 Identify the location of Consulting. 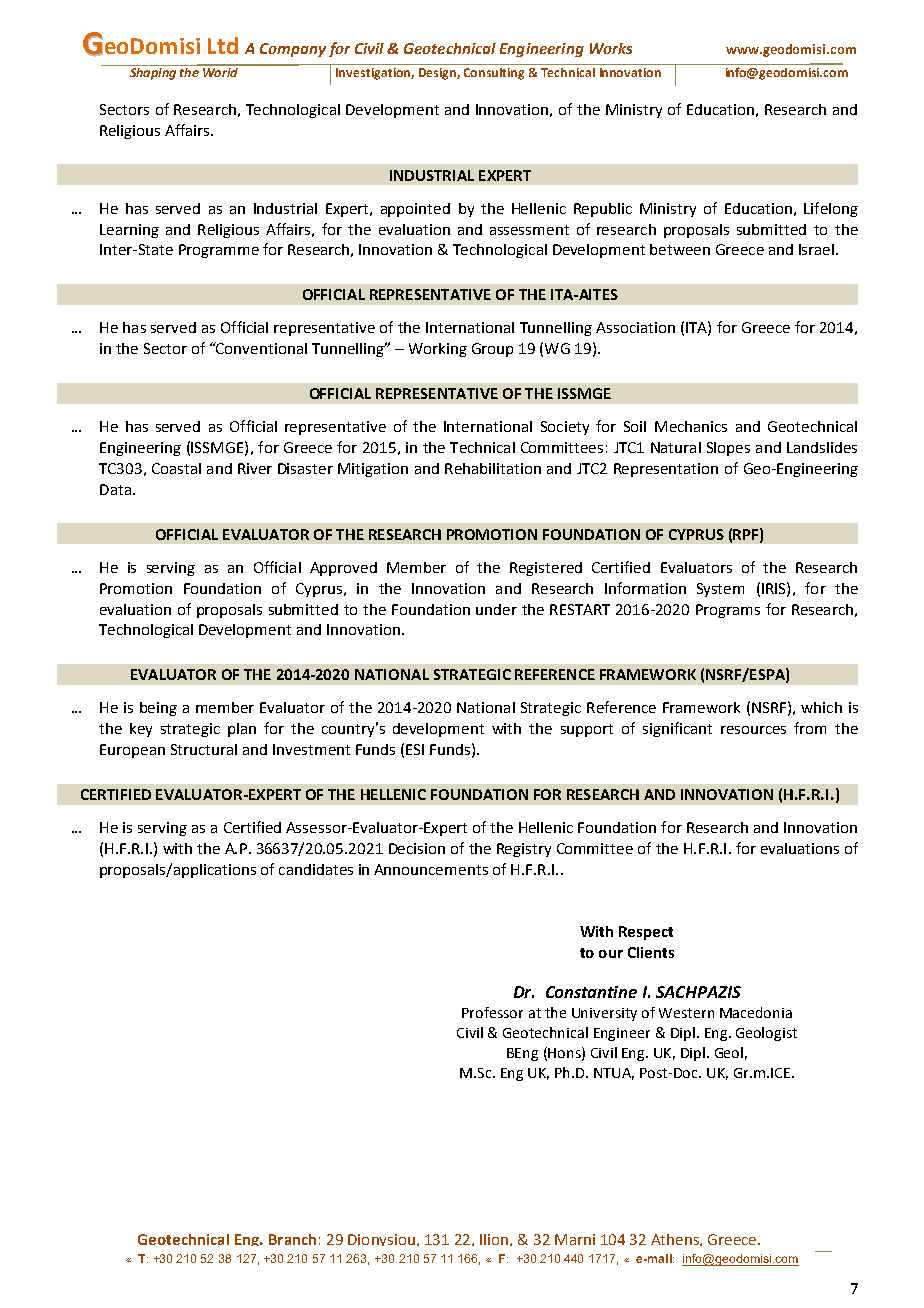
(494, 74).
